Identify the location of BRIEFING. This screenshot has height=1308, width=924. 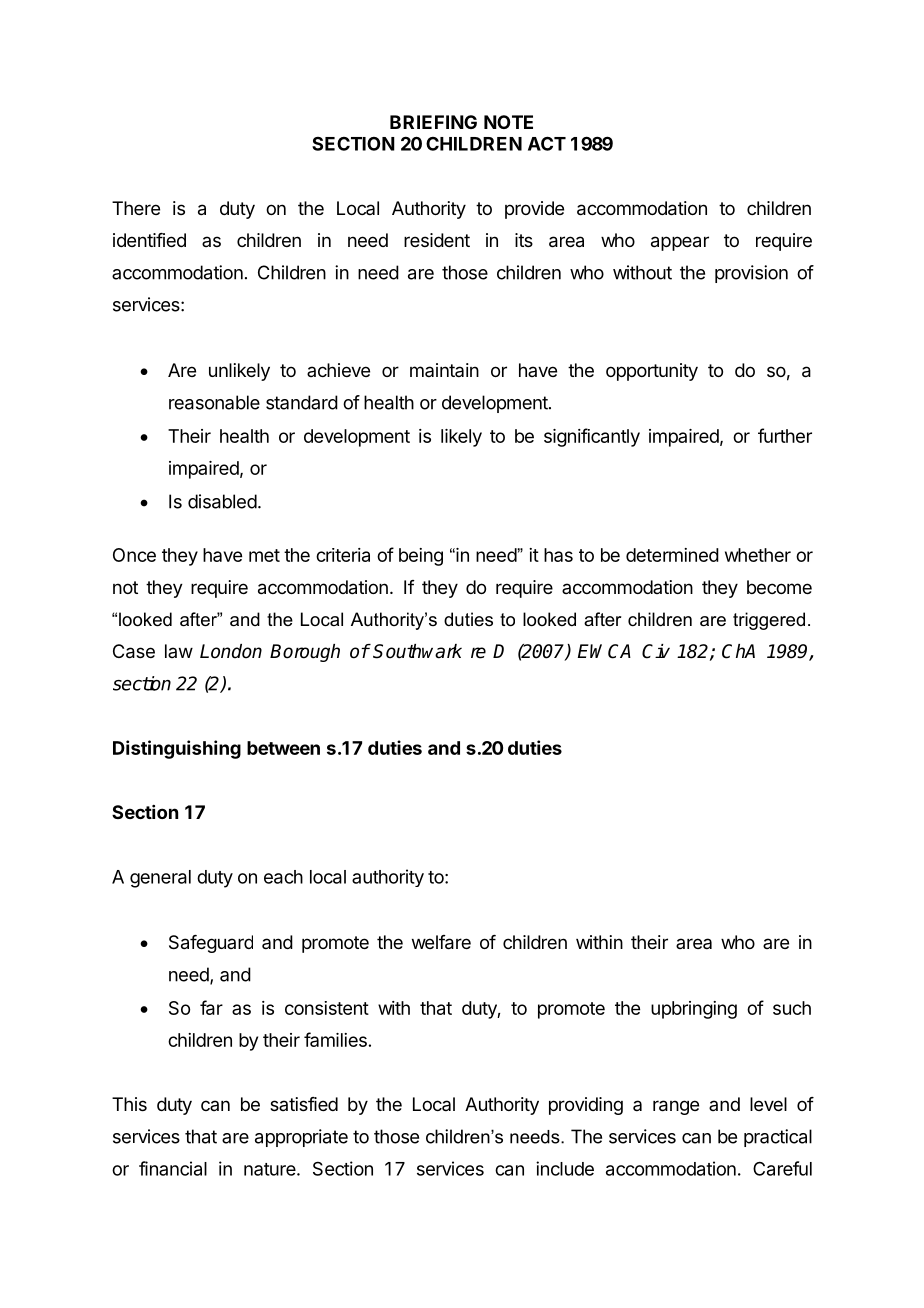
(433, 122).
